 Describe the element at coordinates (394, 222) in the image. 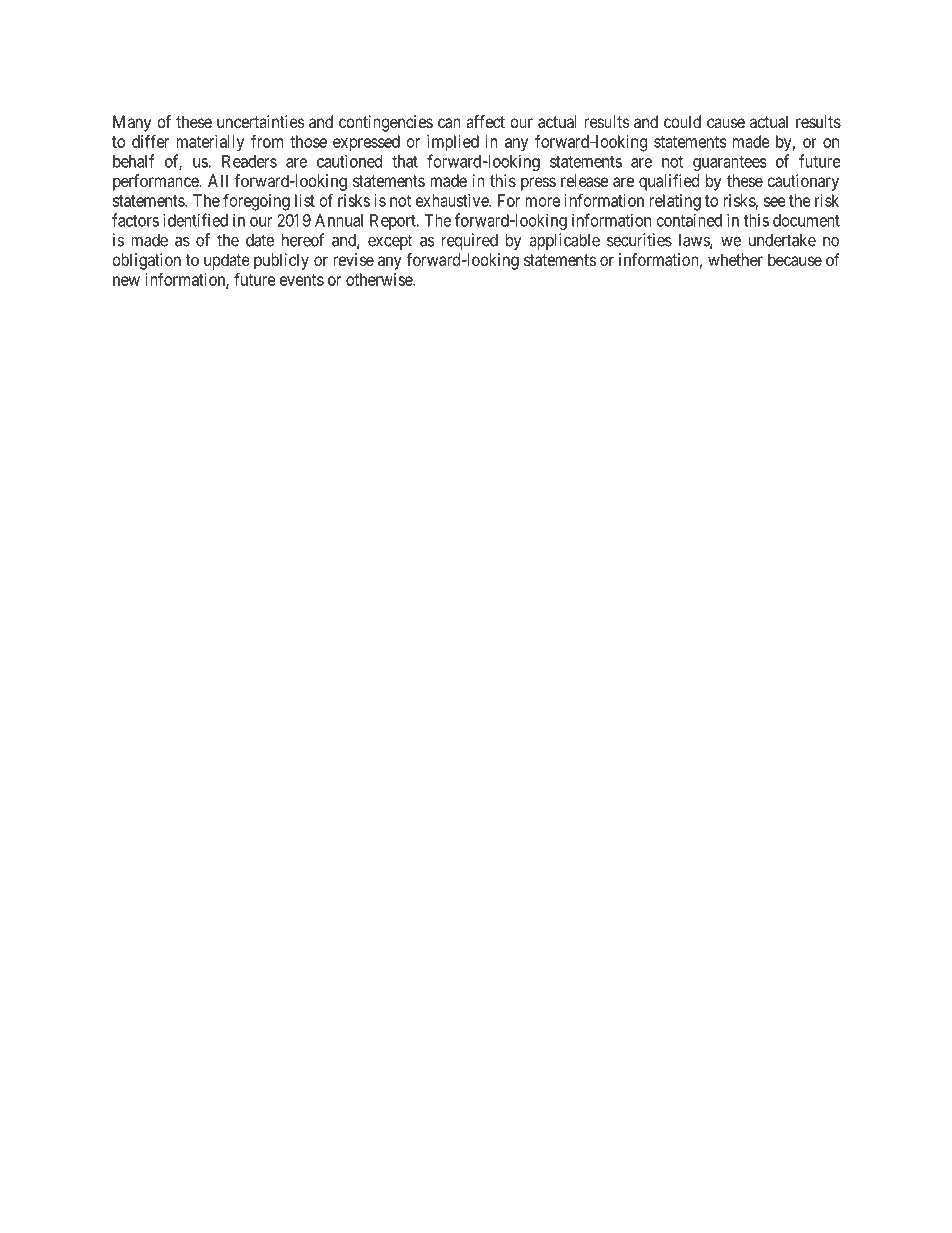

I see `Report` at that location.
